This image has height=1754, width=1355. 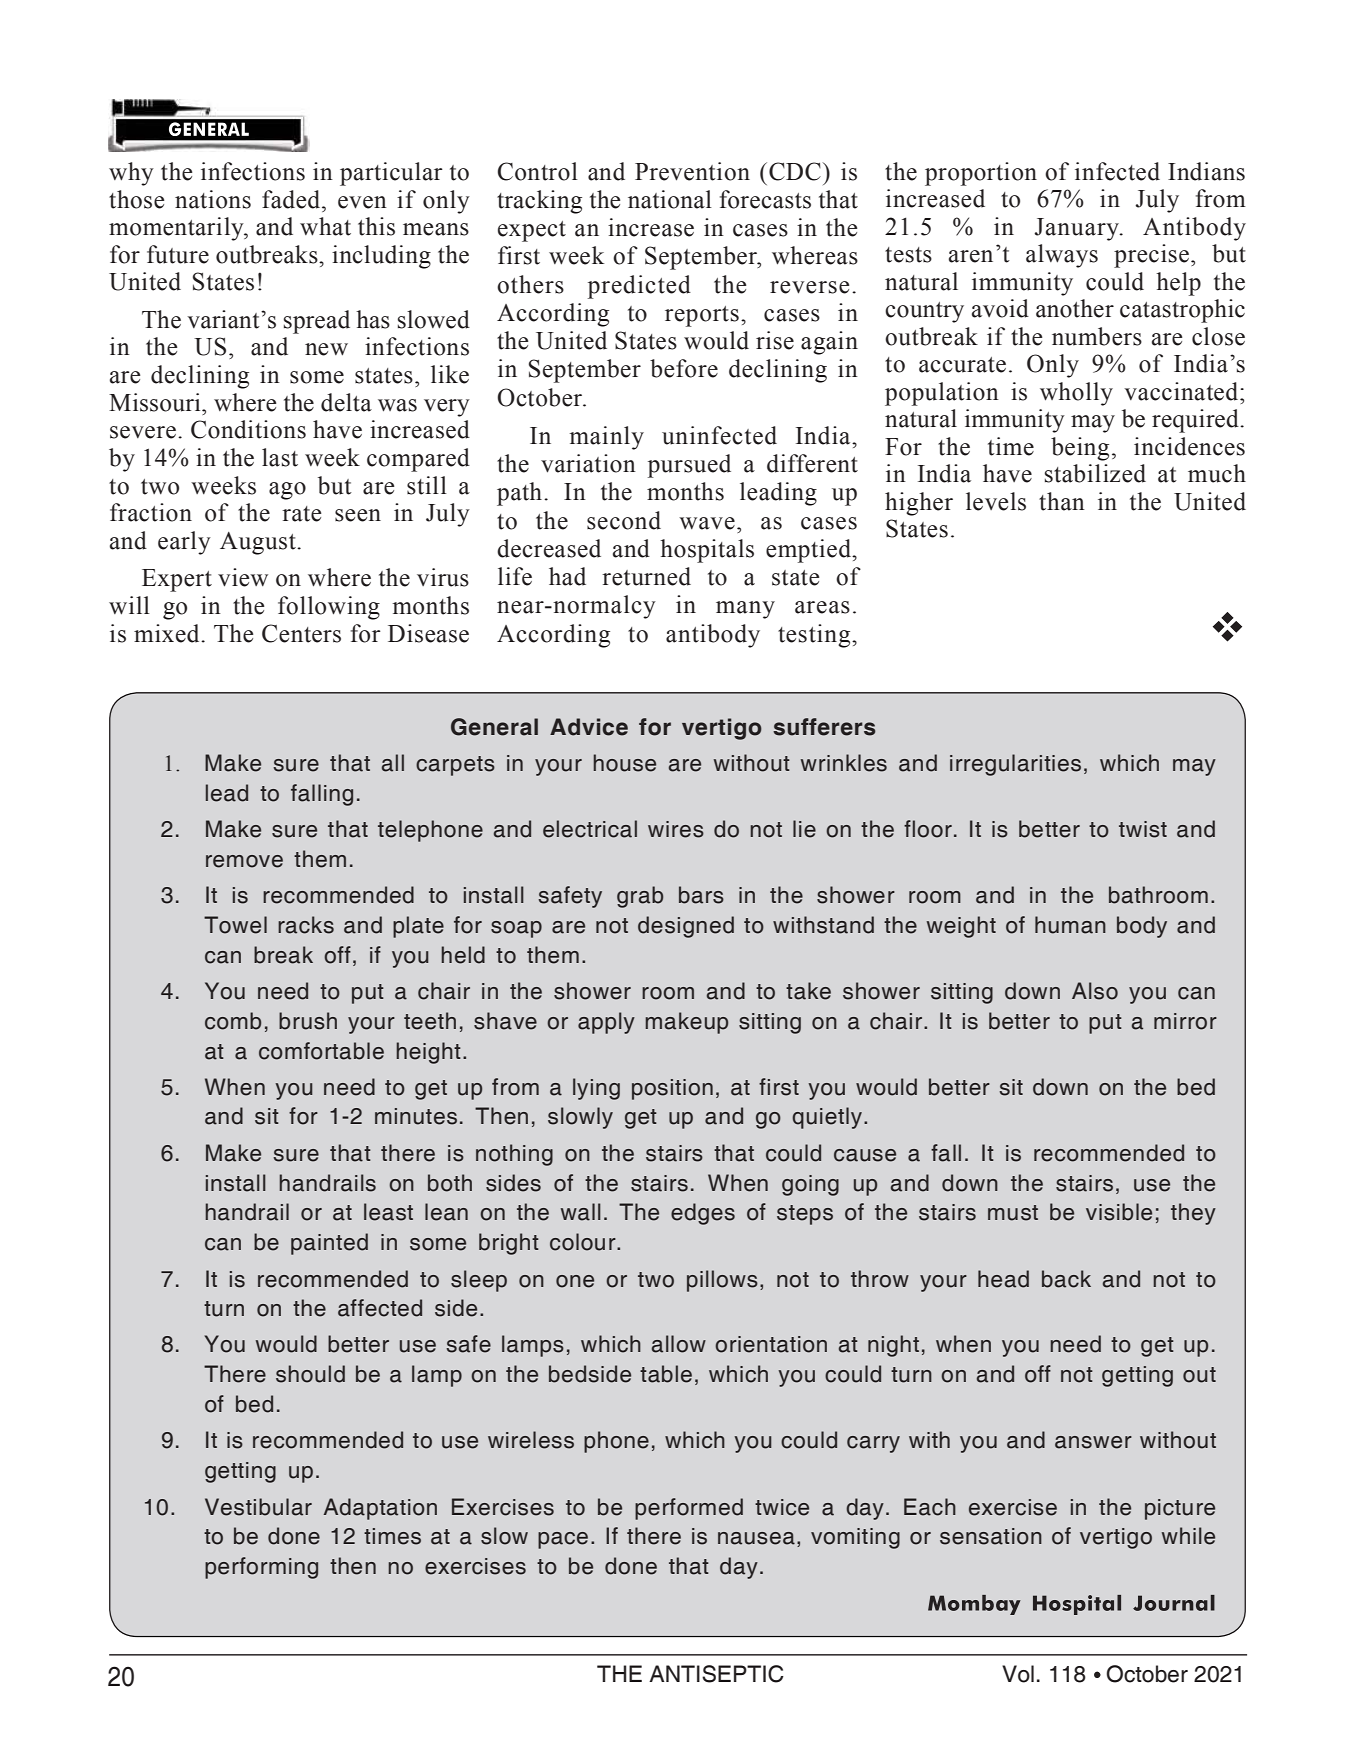 I want to click on Vol, so click(x=1018, y=1674).
